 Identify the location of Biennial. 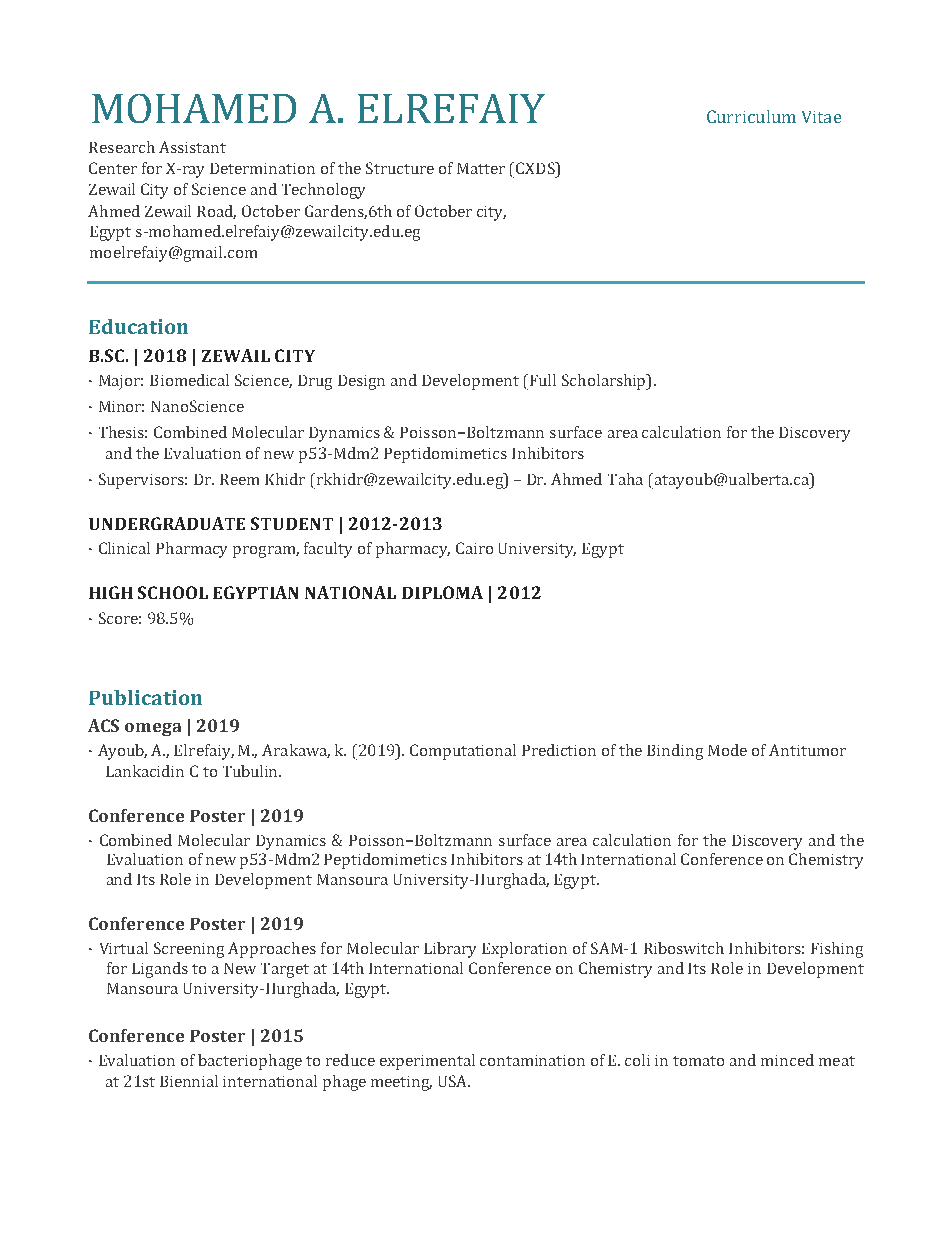
(189, 1081).
